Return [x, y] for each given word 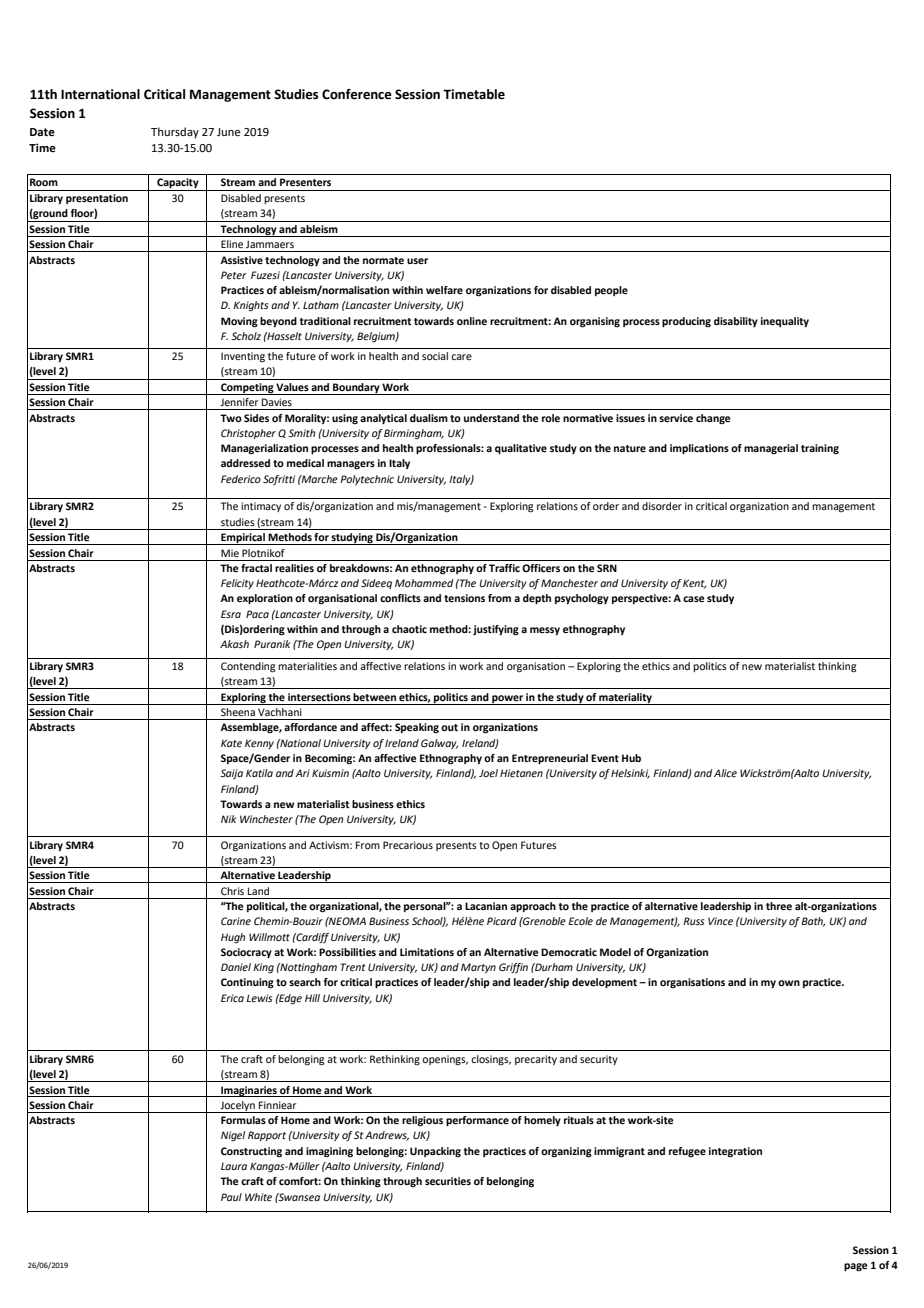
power [507, 700]
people [611, 291]
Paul [231, 1197]
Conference [357, 94]
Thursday [175, 133]
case [694, 599]
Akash [234, 644]
